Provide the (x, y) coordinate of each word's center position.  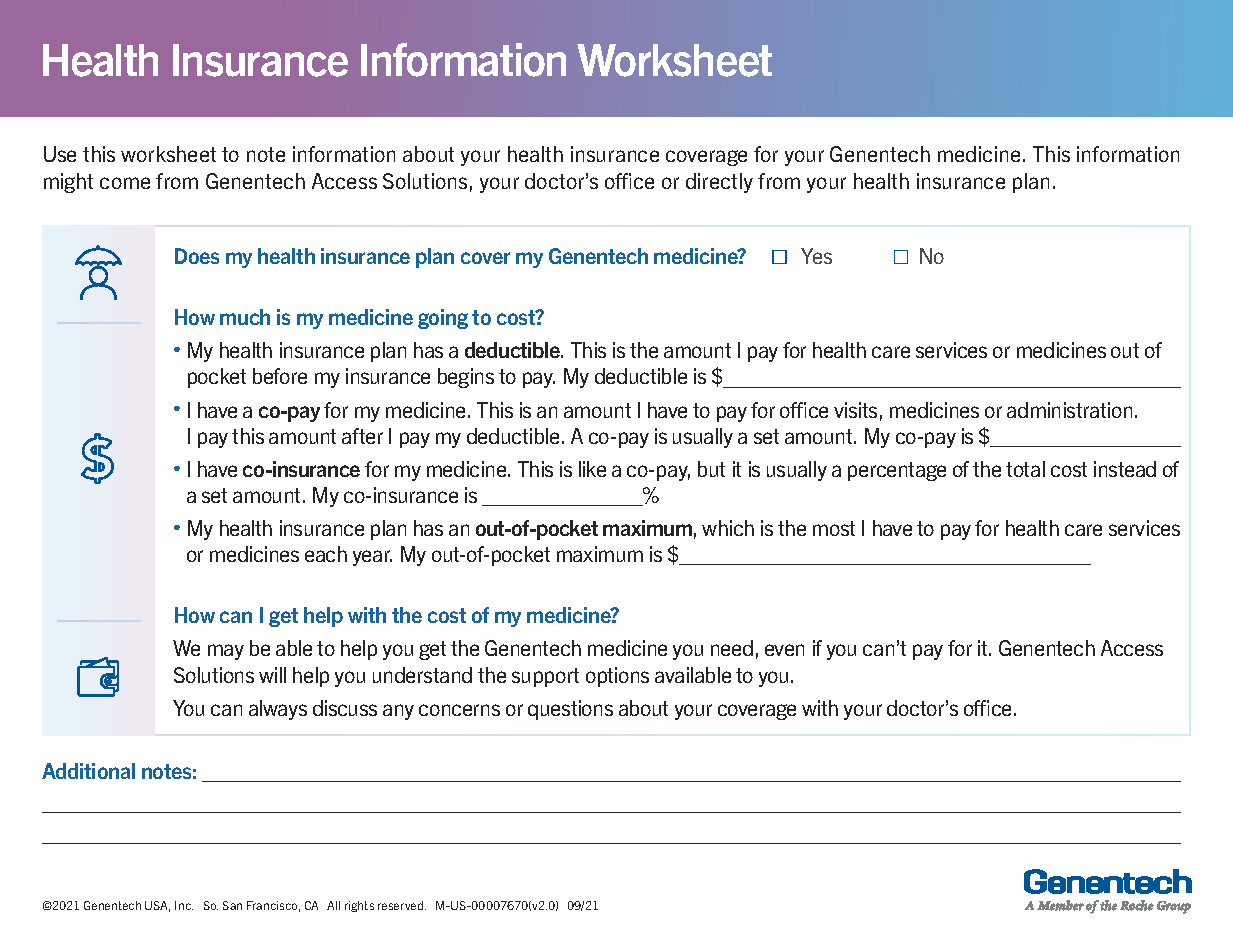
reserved (402, 905)
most (834, 528)
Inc (184, 905)
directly (719, 183)
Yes (816, 256)
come (125, 183)
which (728, 528)
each (326, 554)
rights (359, 906)
